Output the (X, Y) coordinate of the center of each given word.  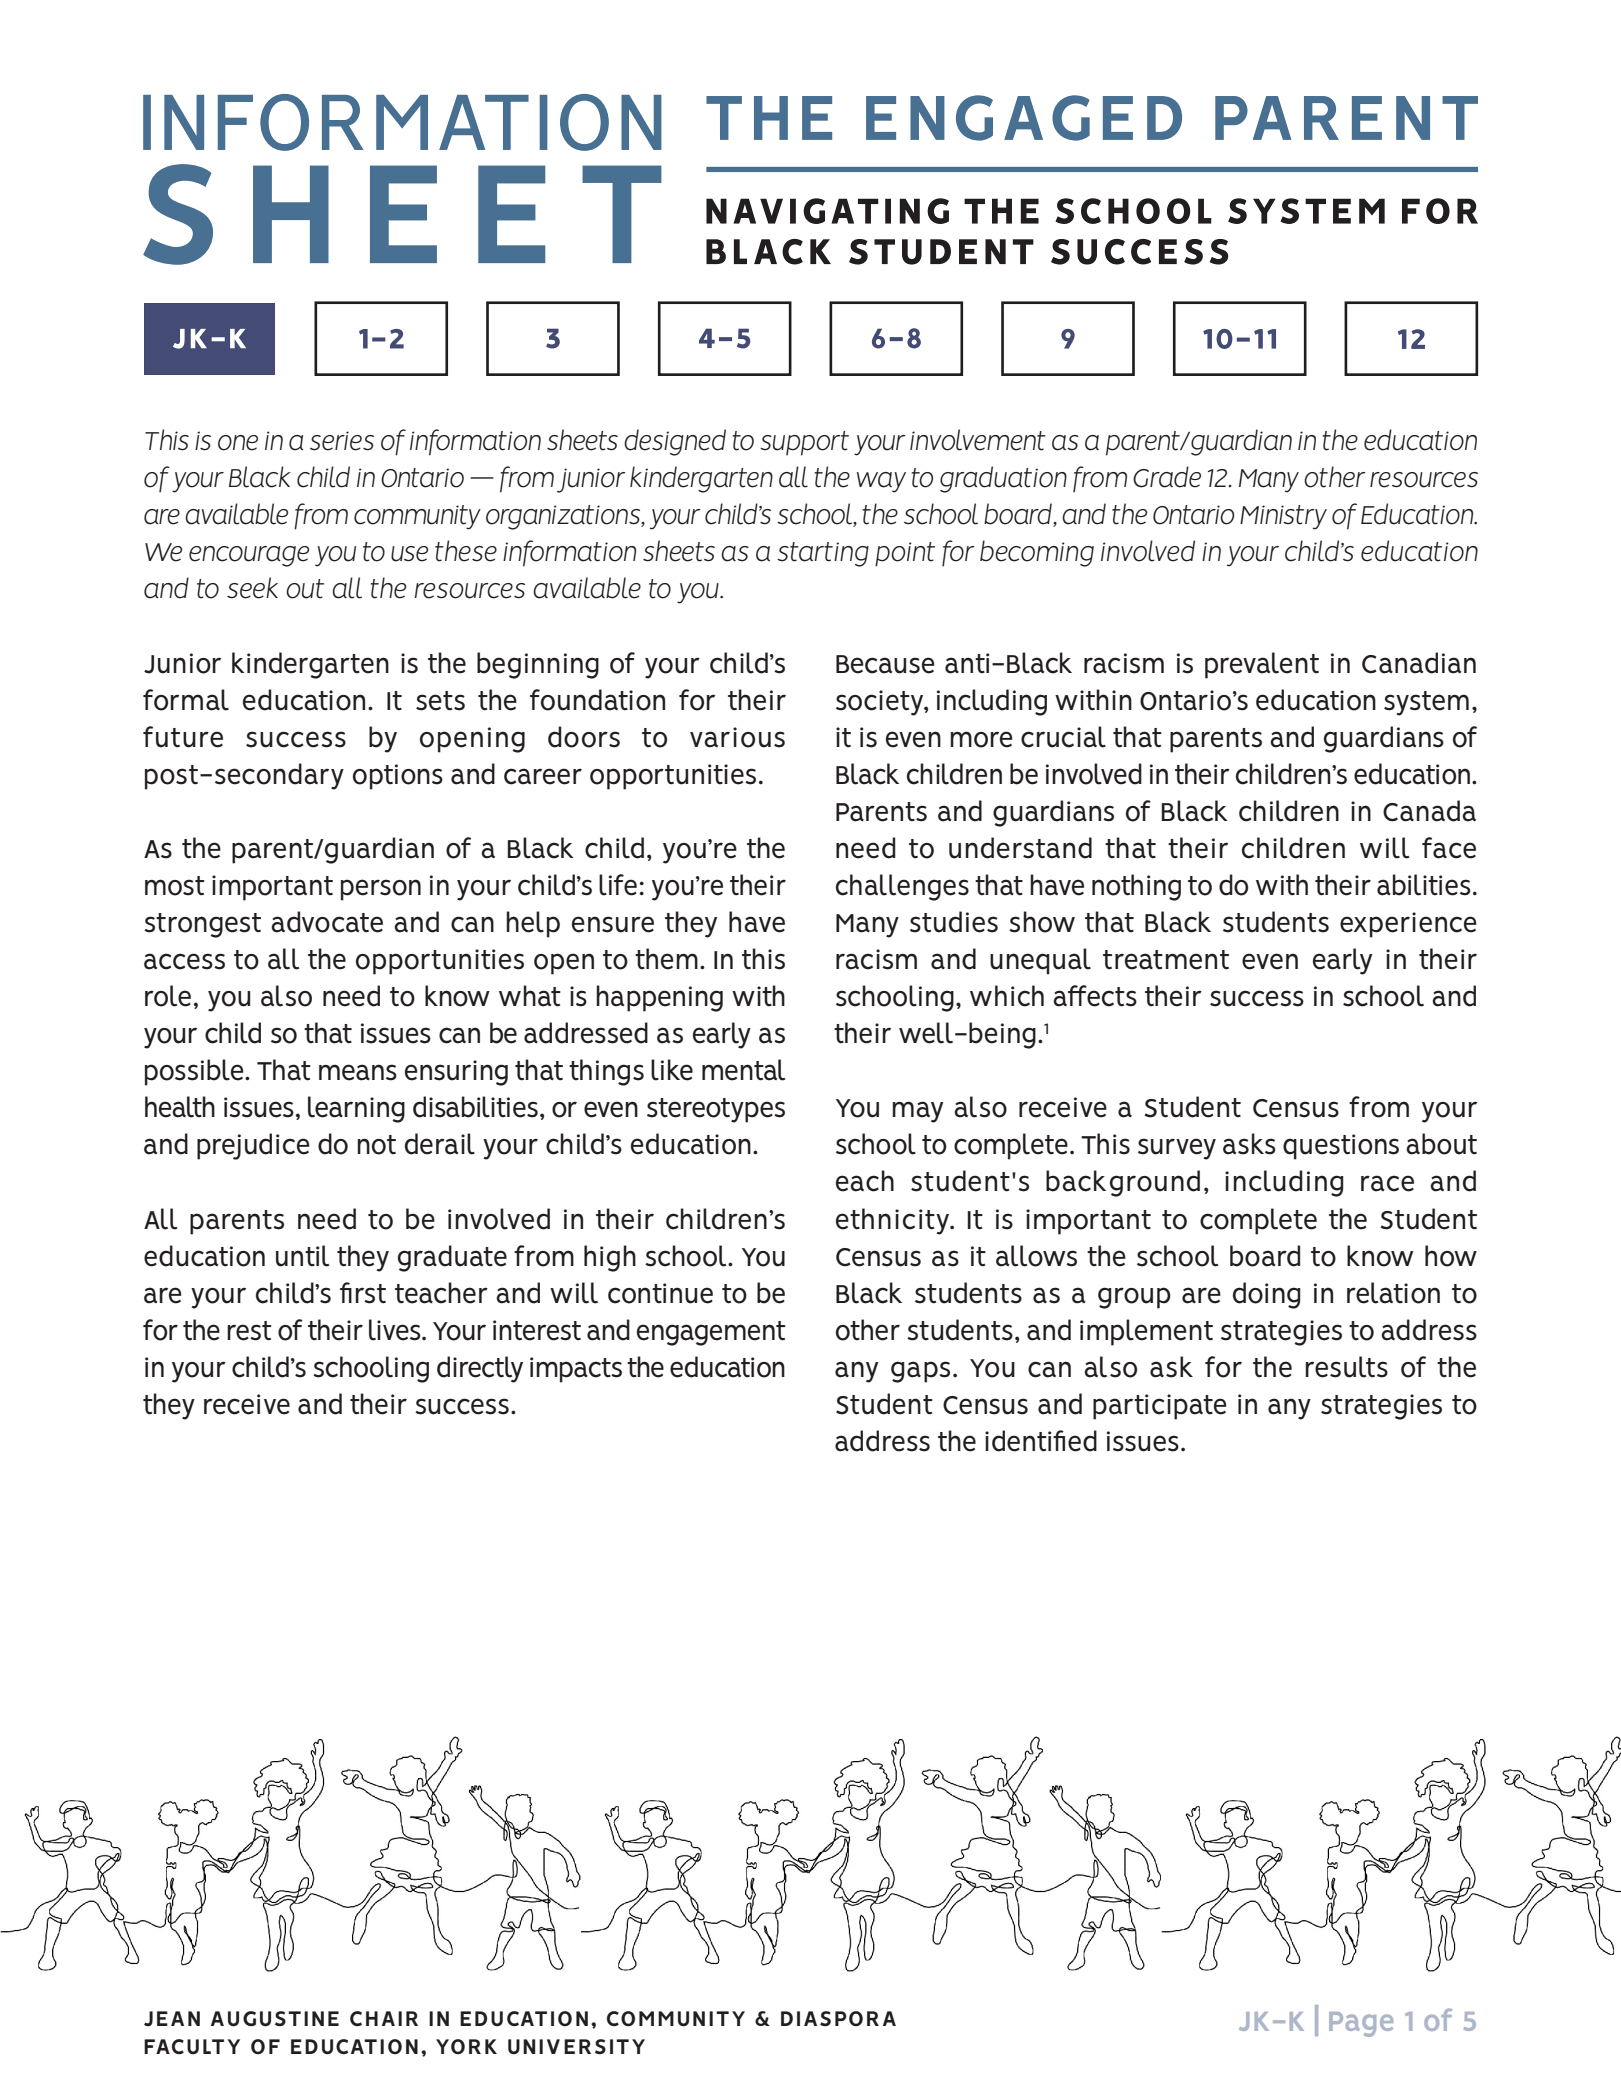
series (342, 441)
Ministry (1283, 517)
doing (1267, 1295)
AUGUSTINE (275, 2019)
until (302, 1256)
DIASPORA (838, 2019)
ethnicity (894, 1221)
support (804, 443)
